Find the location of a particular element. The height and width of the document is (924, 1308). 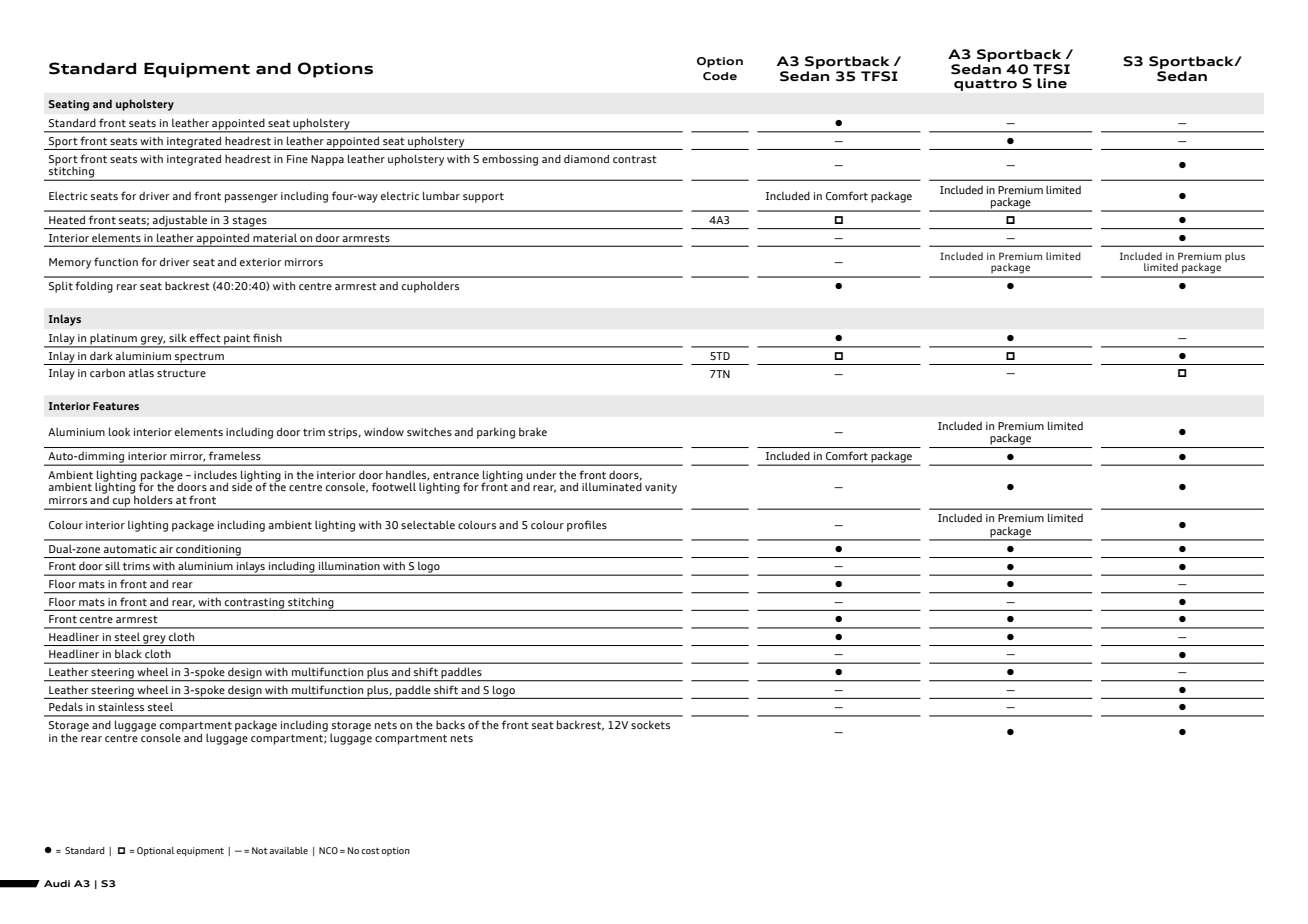

includes is located at coordinates (215, 474).
